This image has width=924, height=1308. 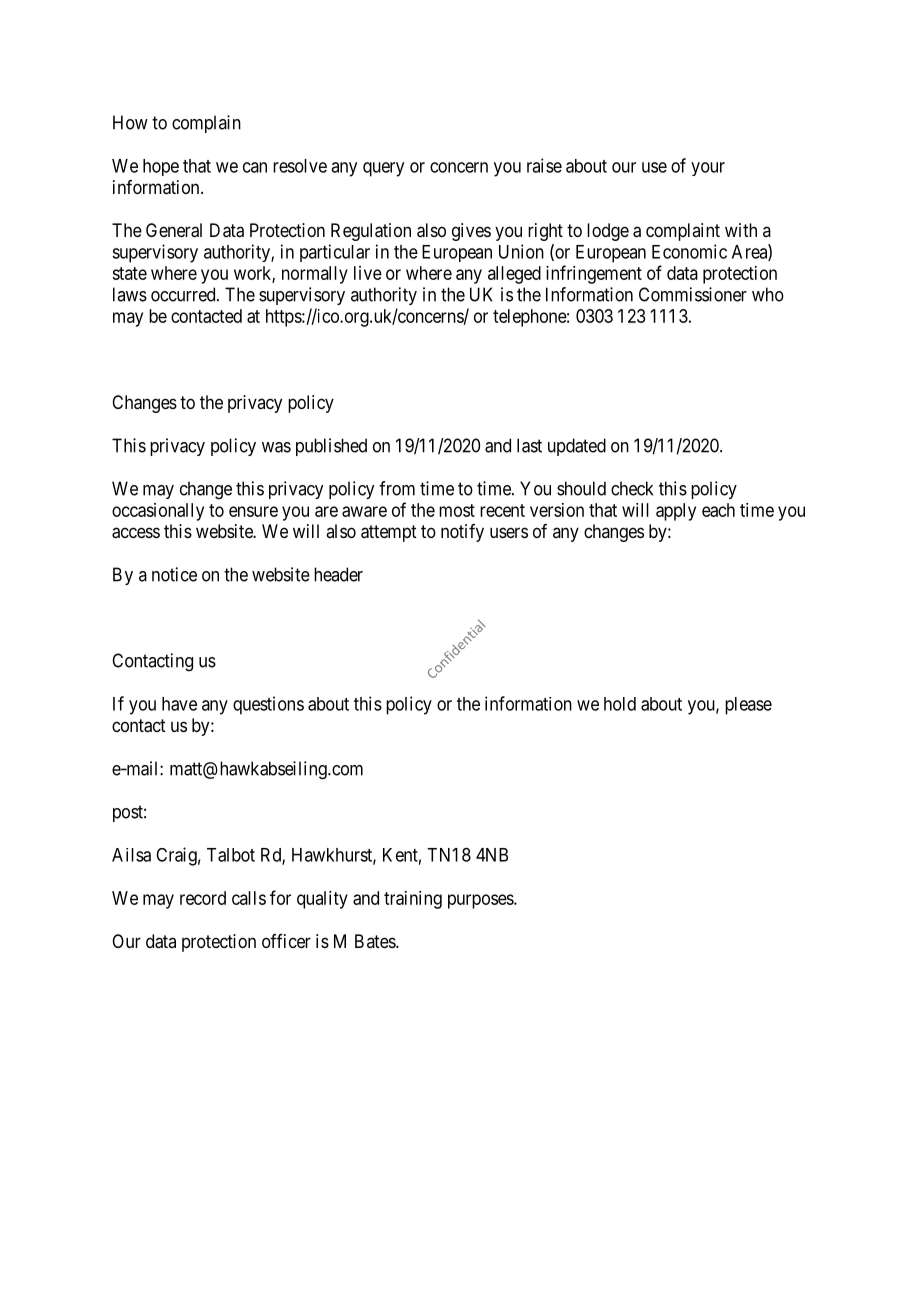 What do you see at coordinates (481, 901) in the image?
I see `purposes` at bounding box center [481, 901].
